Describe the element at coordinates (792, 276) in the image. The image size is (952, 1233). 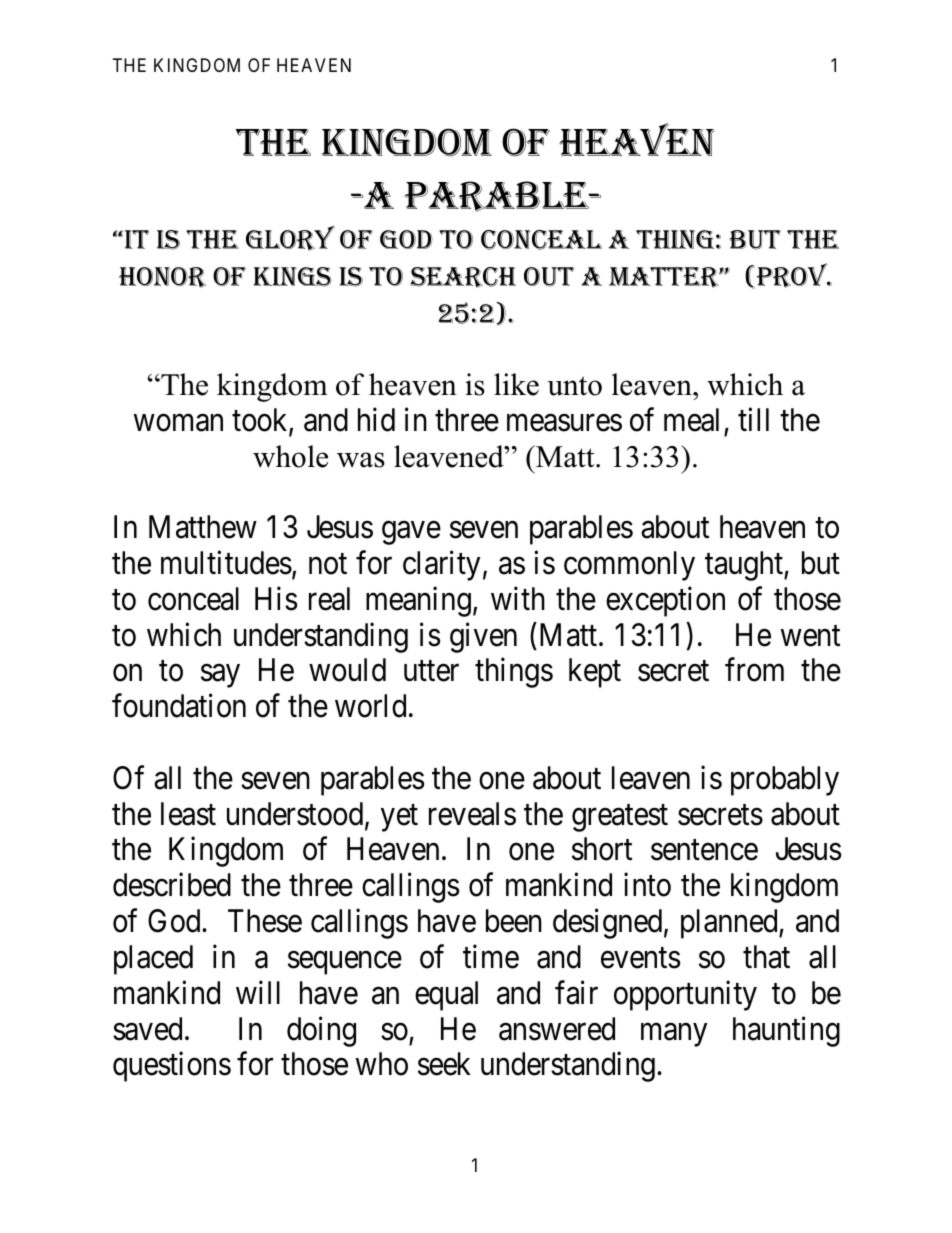
I see `Prov` at that location.
